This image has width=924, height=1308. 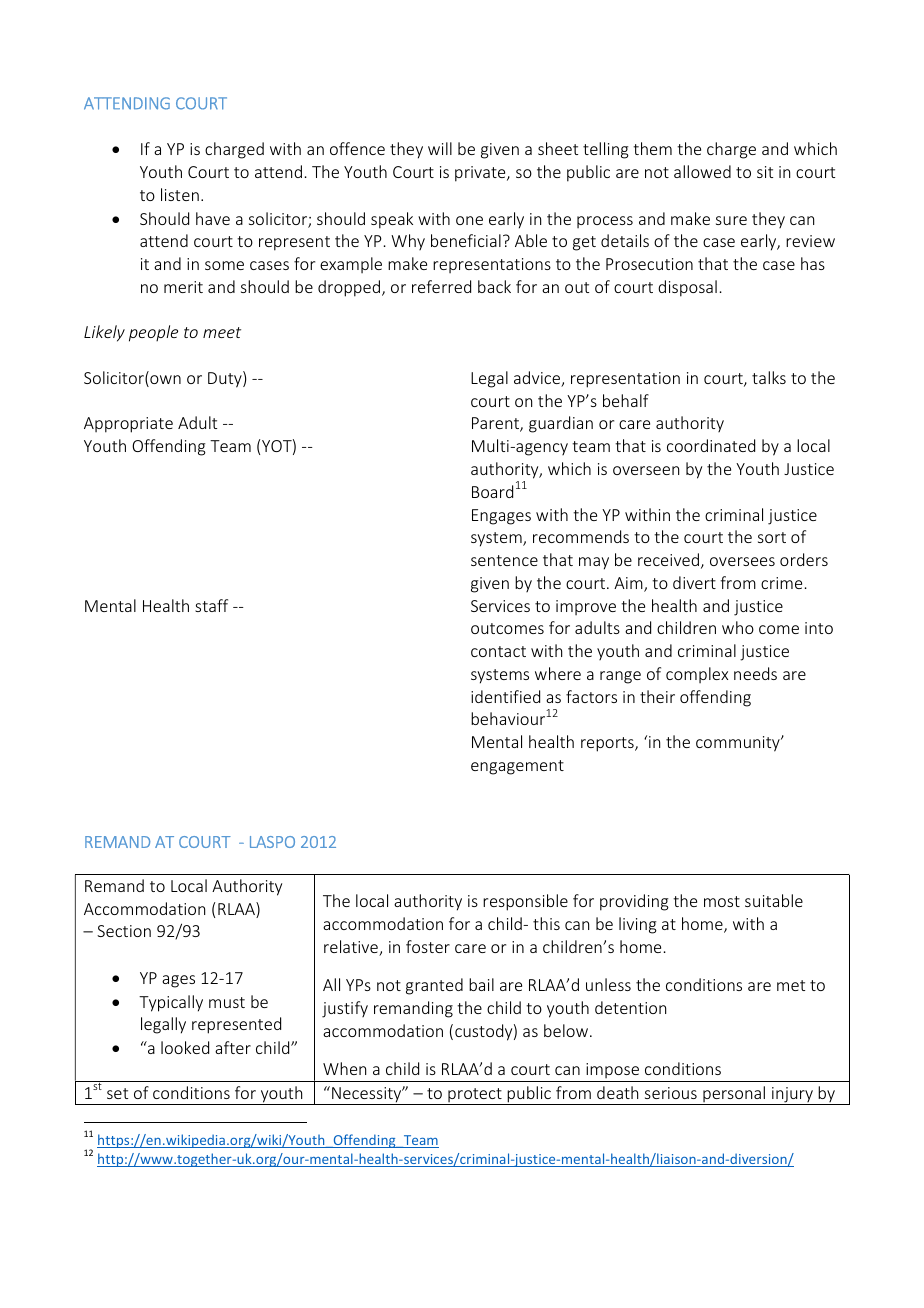 What do you see at coordinates (128, 425) in the image?
I see `Appropriate` at bounding box center [128, 425].
